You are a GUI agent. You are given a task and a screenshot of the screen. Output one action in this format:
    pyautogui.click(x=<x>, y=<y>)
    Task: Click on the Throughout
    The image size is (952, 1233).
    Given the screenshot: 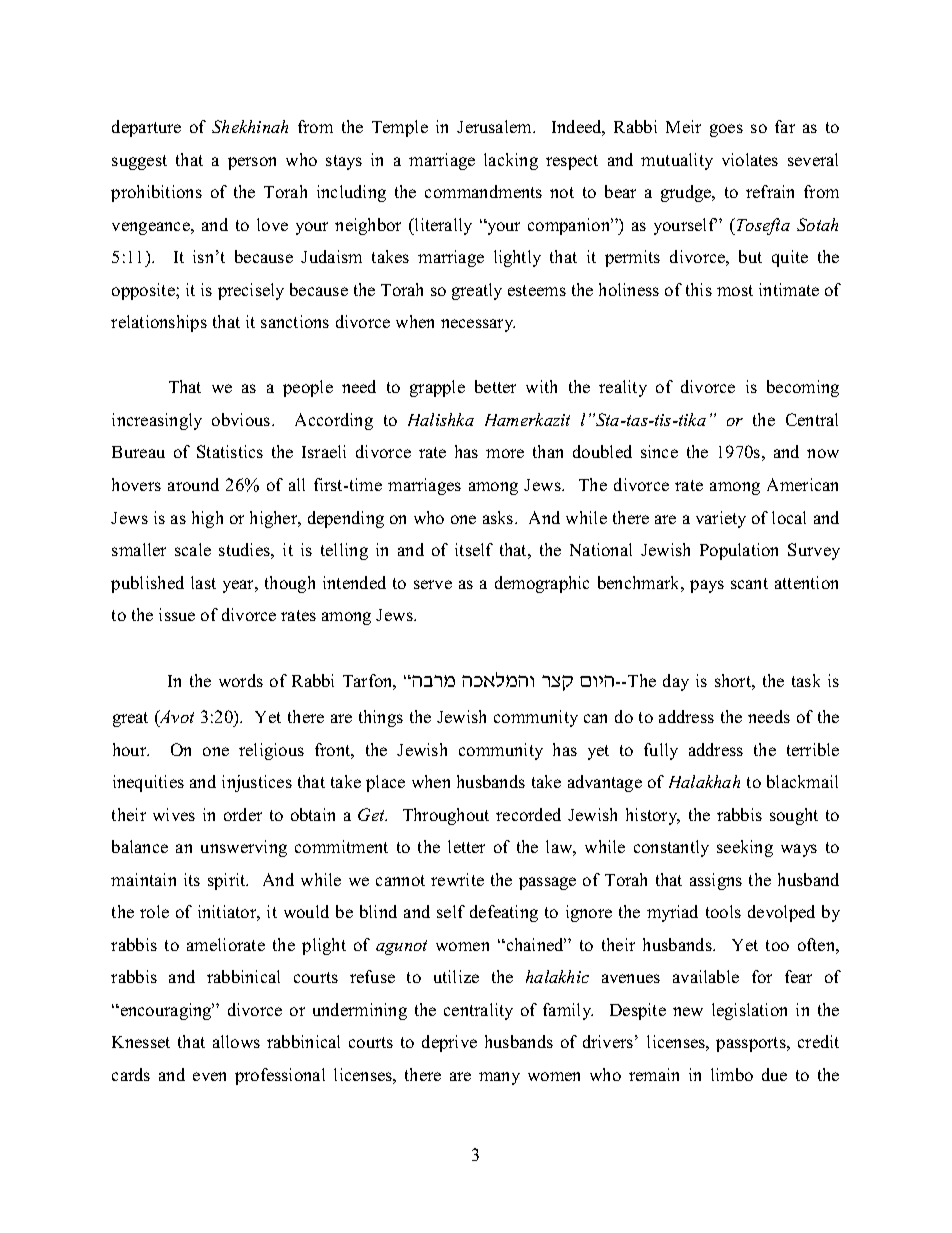 What is the action you would take?
    pyautogui.click(x=446, y=816)
